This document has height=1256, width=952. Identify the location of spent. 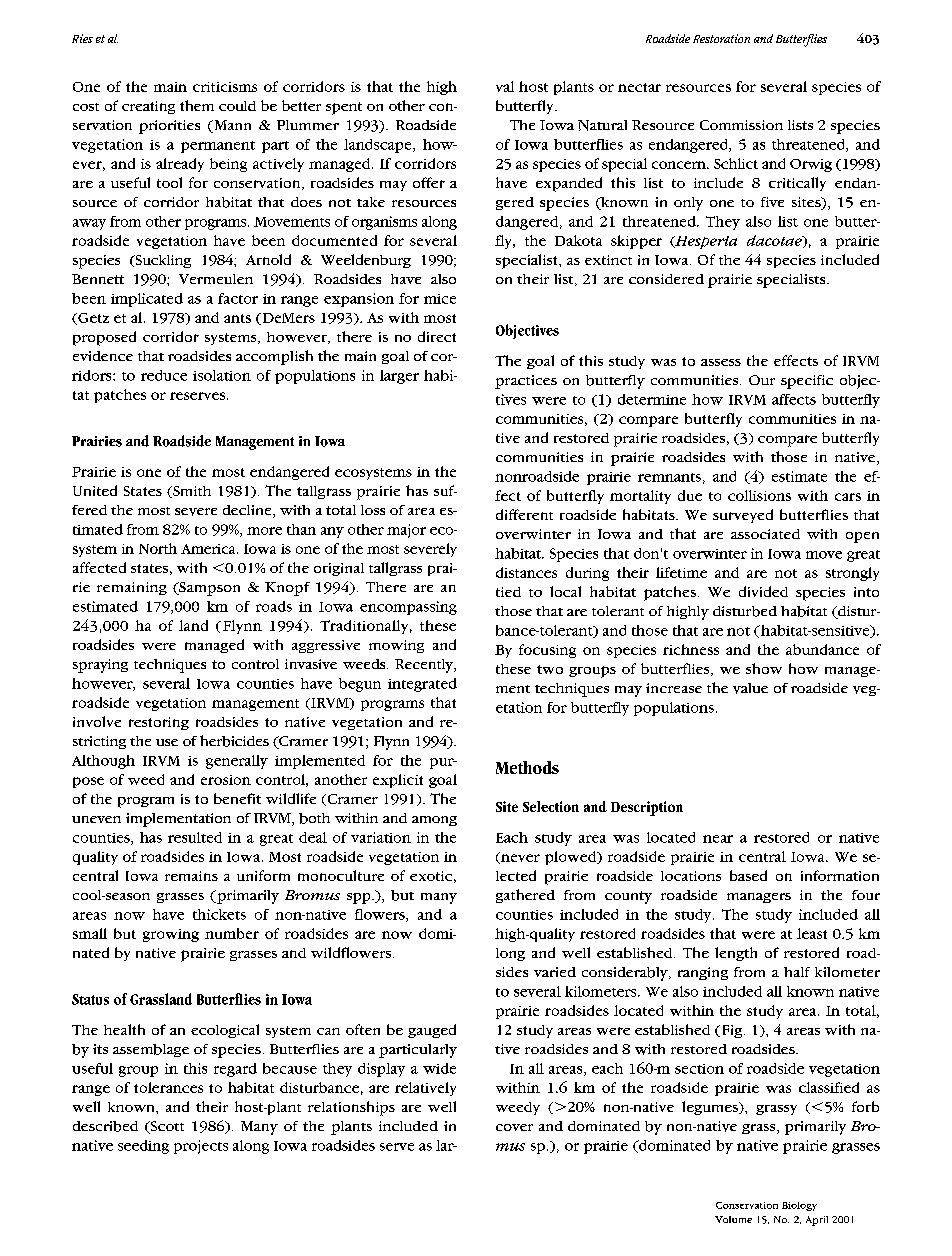
(344, 108).
